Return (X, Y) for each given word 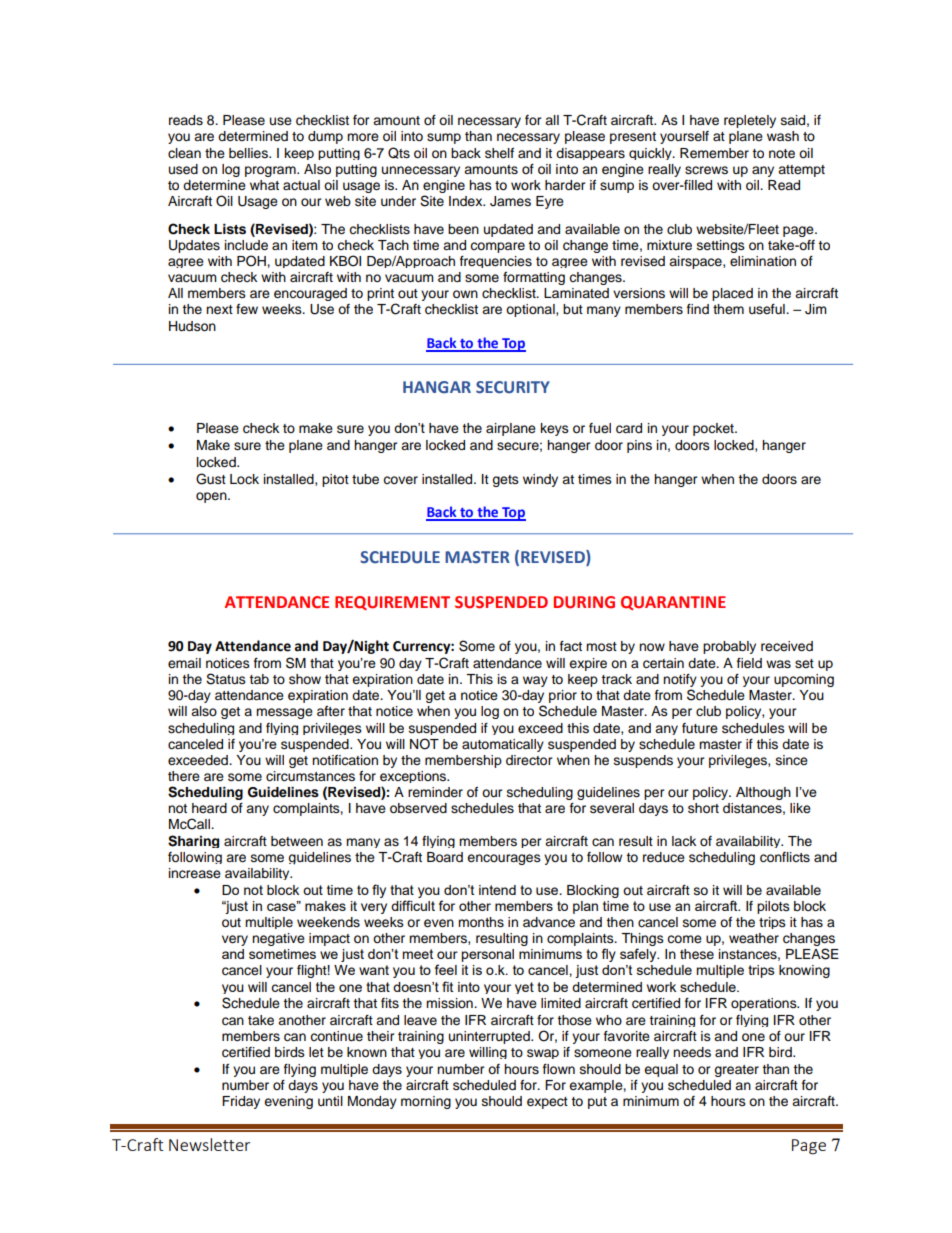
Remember (714, 153)
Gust (211, 479)
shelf (499, 153)
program (271, 171)
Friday (241, 1102)
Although (763, 793)
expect (547, 1103)
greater (736, 1071)
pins (639, 446)
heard (209, 808)
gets (505, 481)
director (529, 760)
